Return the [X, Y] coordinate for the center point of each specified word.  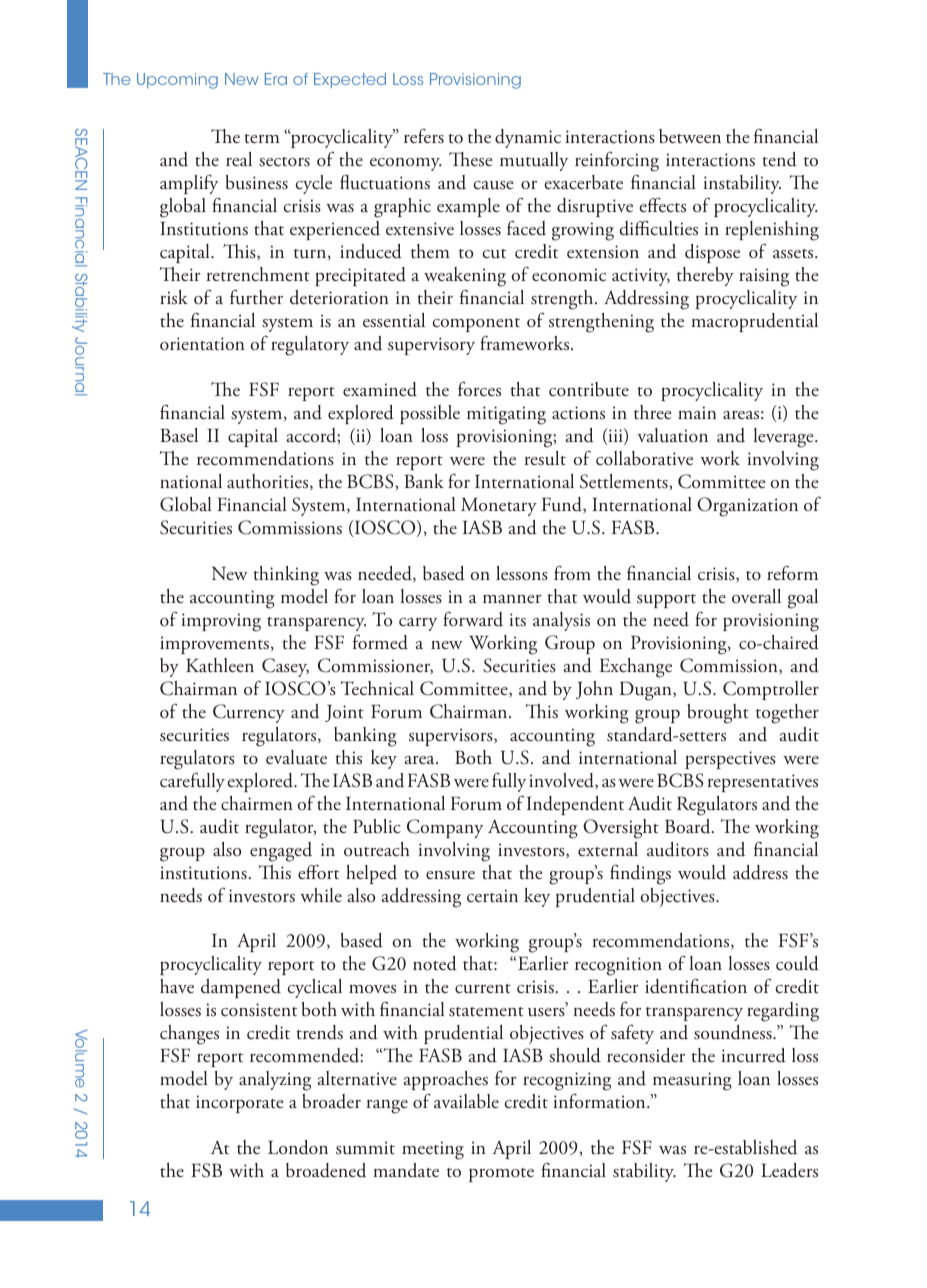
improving [221, 622]
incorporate [239, 1104]
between [690, 136]
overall [756, 596]
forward [473, 619]
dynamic [528, 138]
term [262, 139]
